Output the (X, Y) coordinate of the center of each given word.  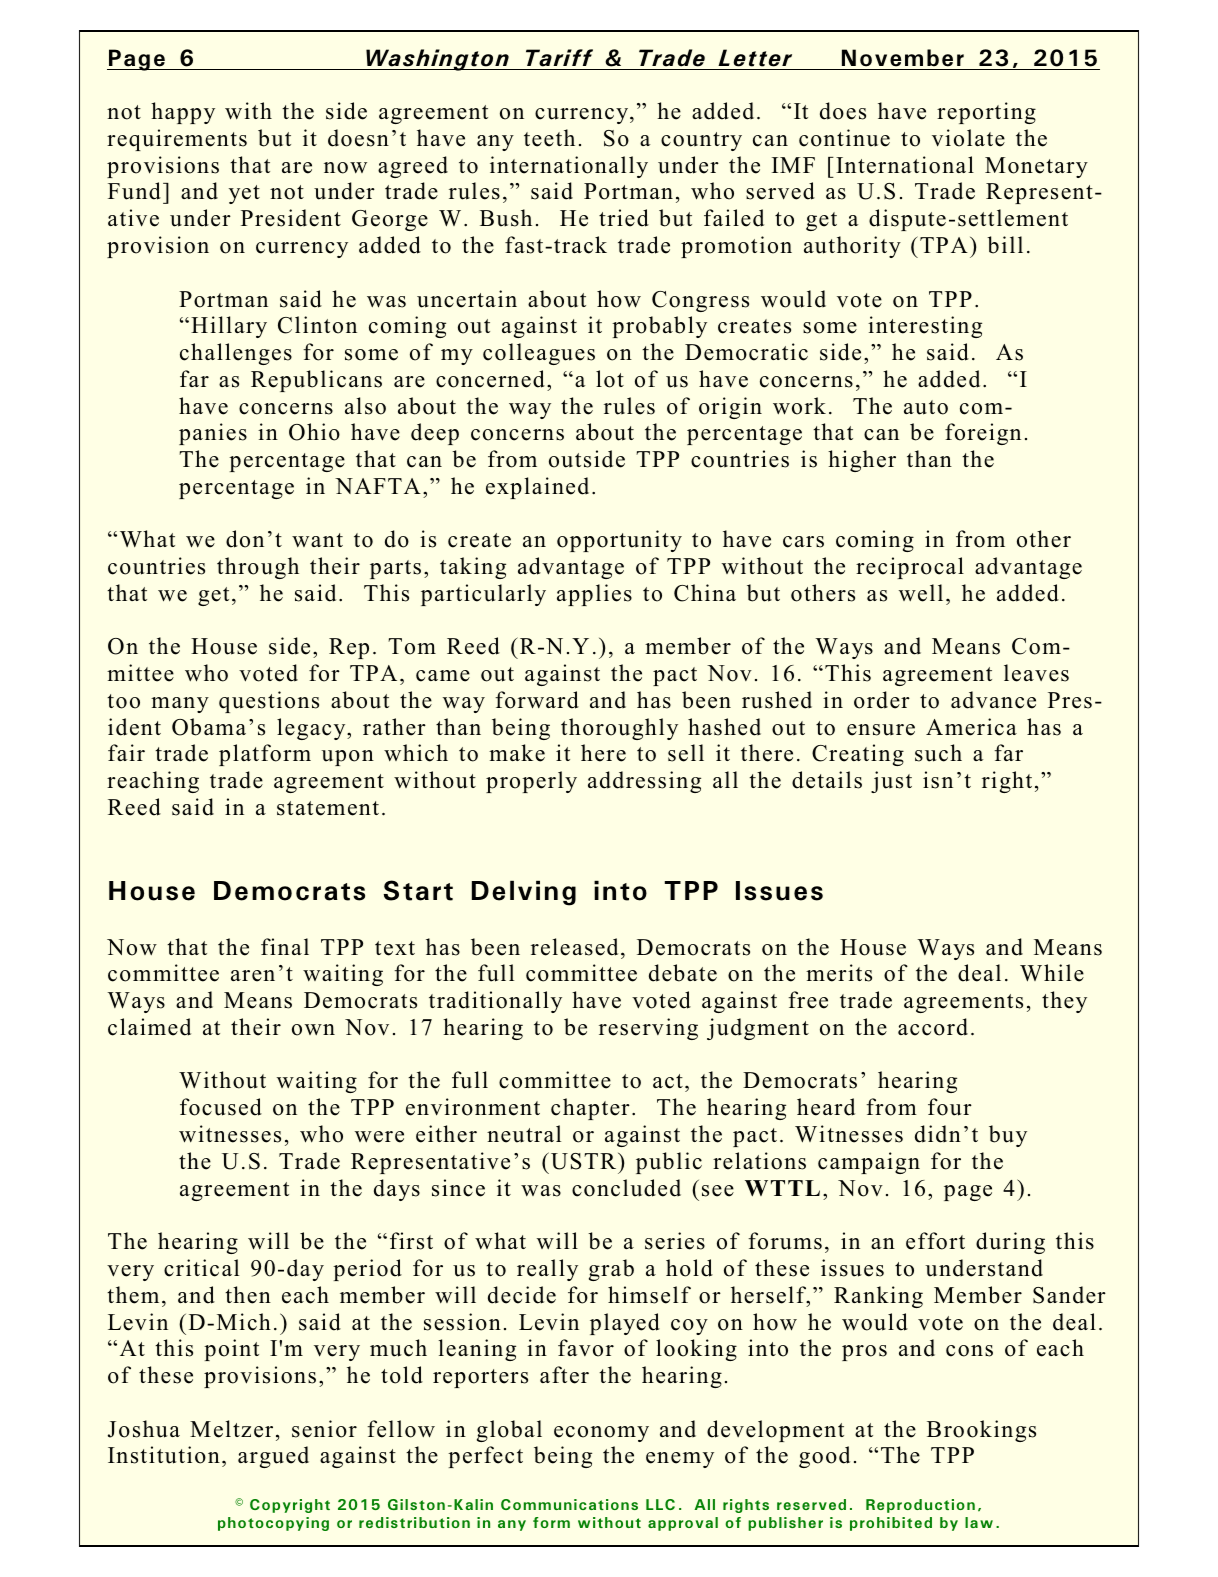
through (258, 568)
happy (183, 113)
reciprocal (910, 568)
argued (273, 1457)
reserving (648, 1029)
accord (933, 1027)
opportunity (619, 541)
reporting (986, 113)
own (313, 1030)
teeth (549, 138)
